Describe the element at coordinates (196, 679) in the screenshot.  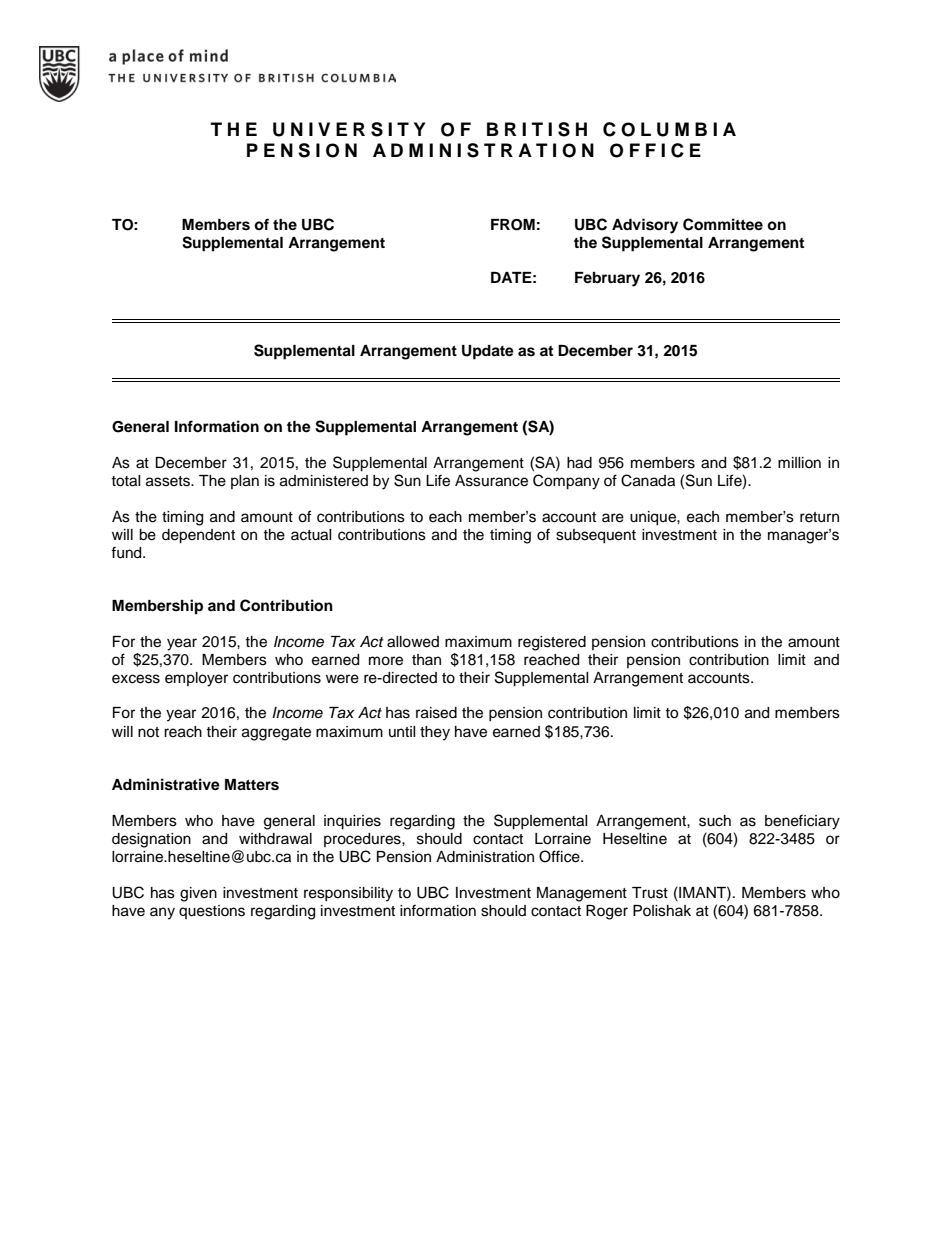
I see `employer` at that location.
